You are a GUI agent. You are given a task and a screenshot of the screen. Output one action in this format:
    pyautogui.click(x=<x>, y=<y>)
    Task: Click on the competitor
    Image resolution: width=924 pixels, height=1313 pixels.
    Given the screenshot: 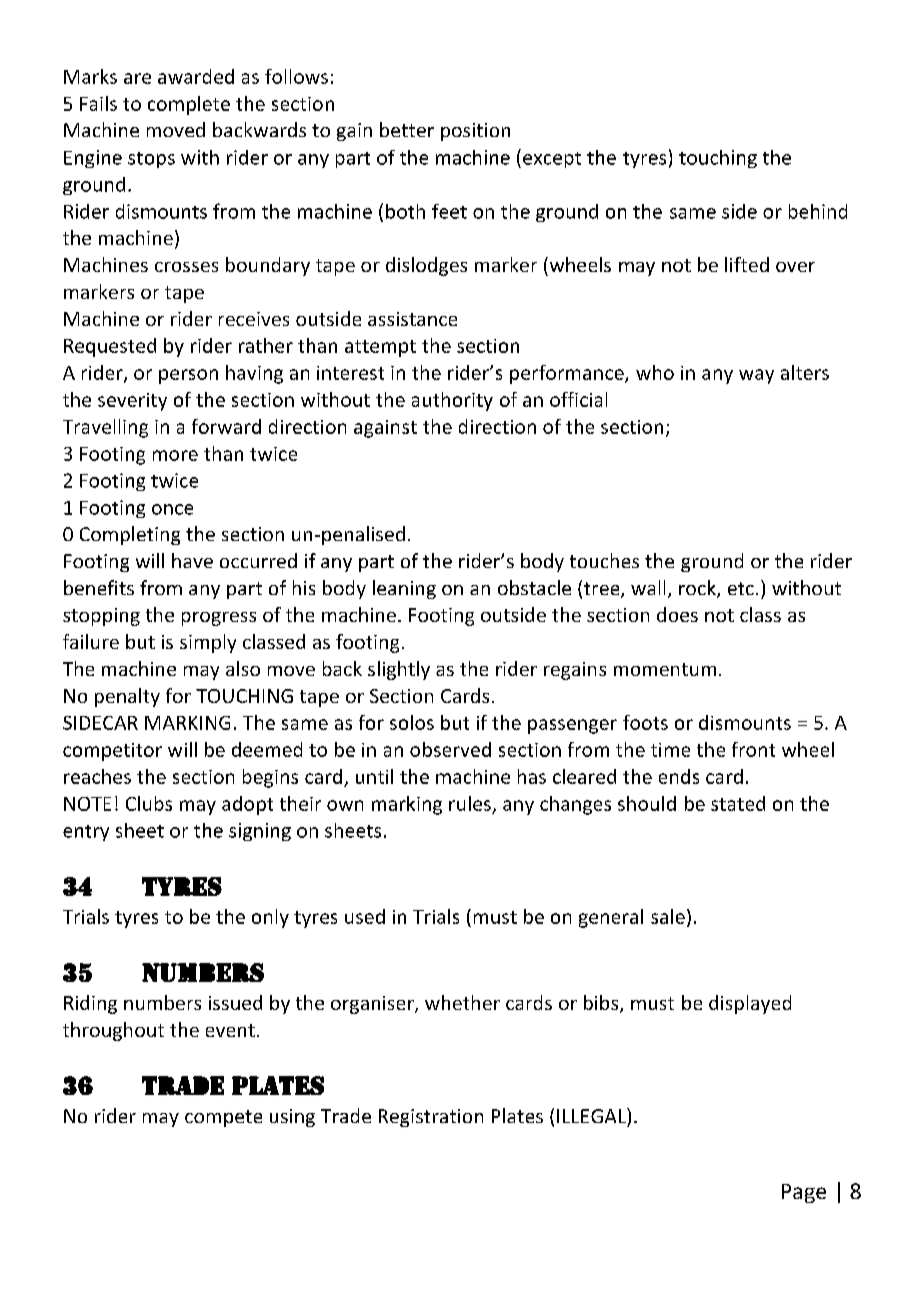 What is the action you would take?
    pyautogui.click(x=112, y=752)
